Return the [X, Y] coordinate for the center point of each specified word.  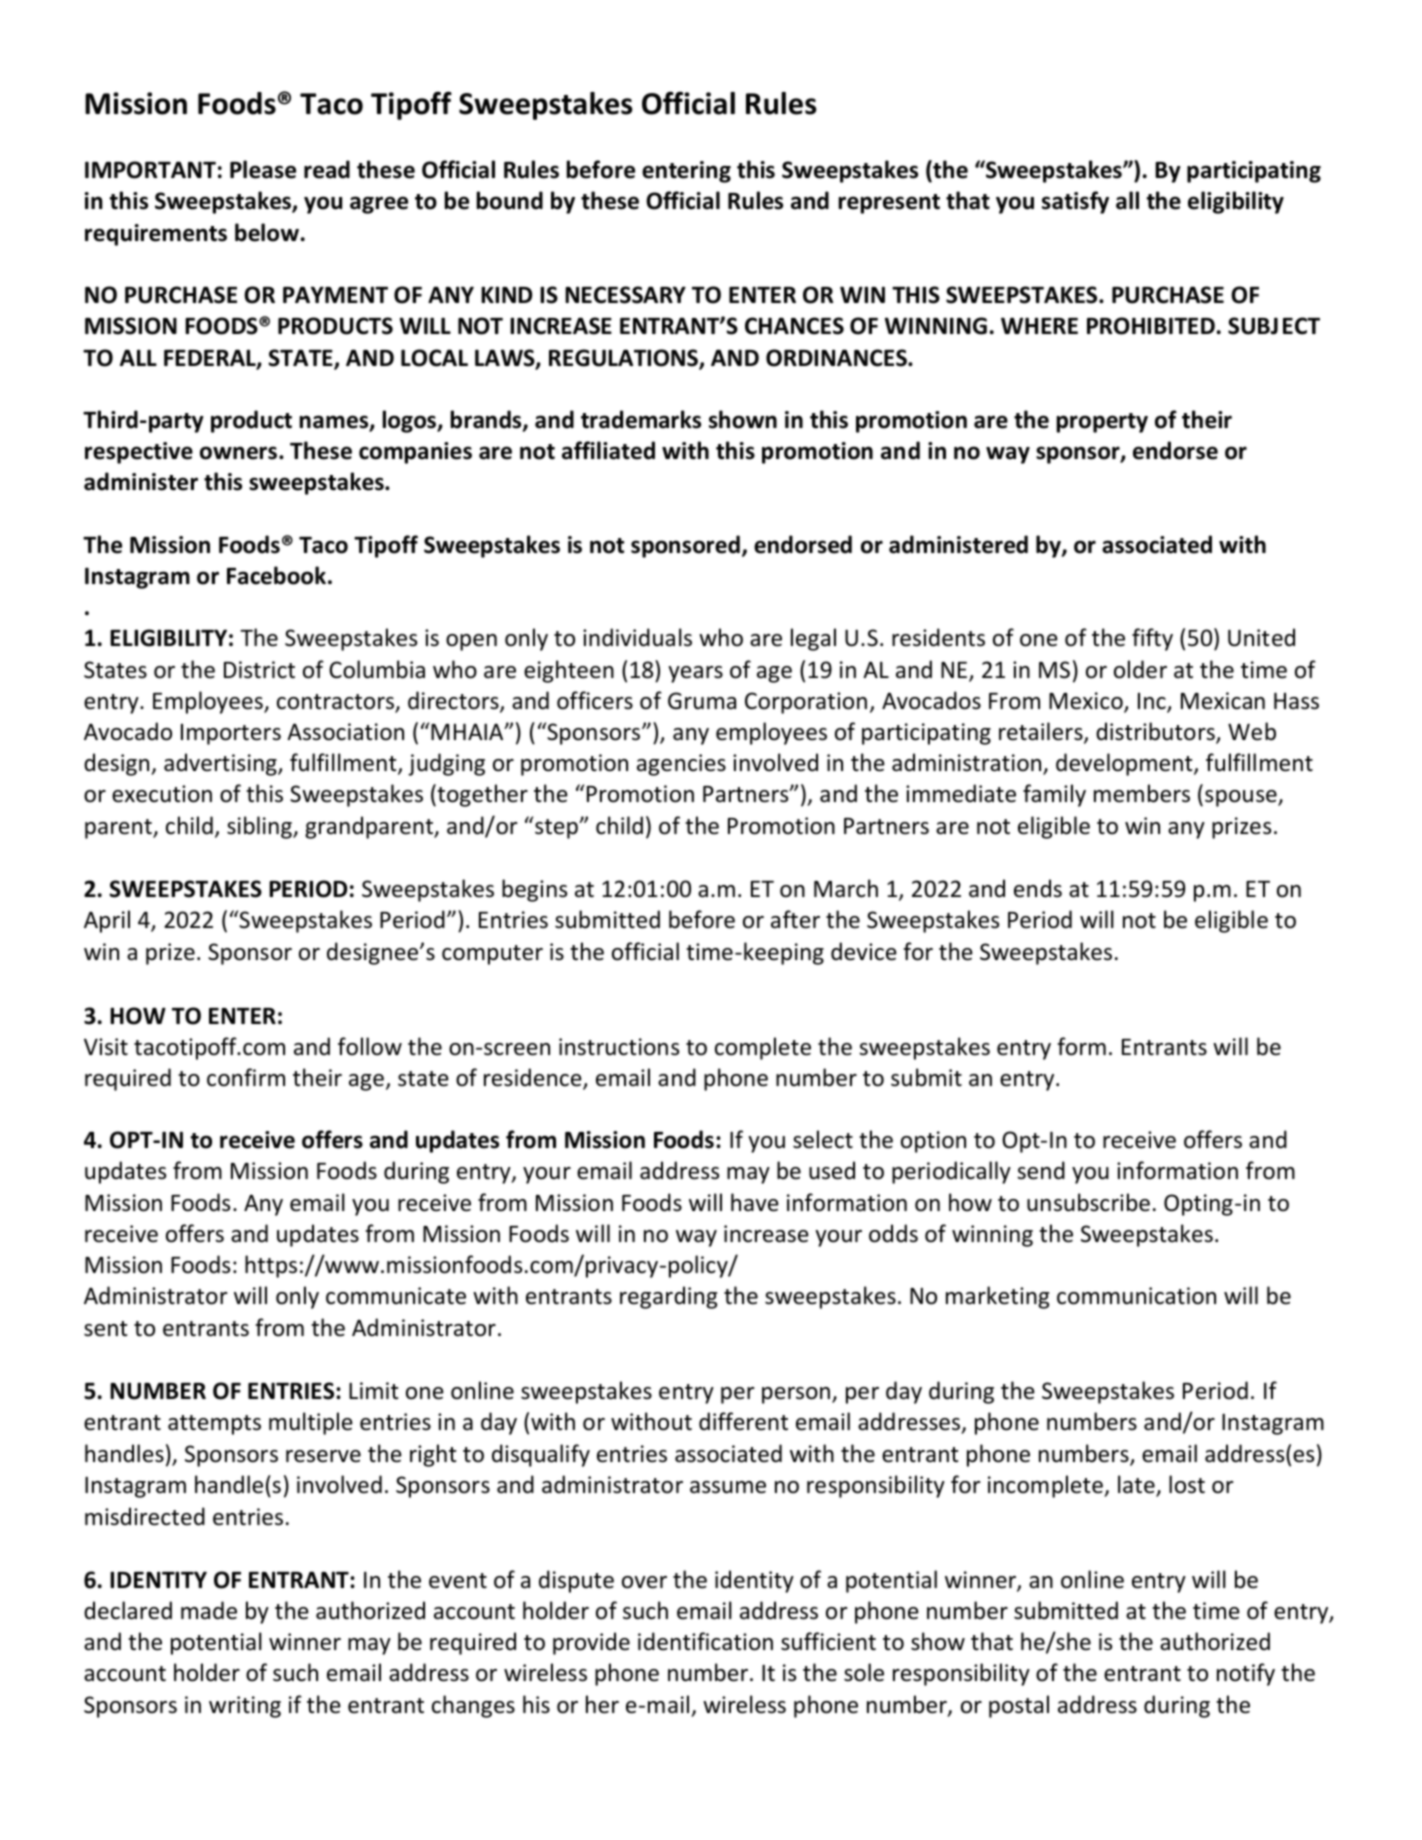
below [267, 232]
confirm [246, 1077]
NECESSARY [625, 295]
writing [245, 1707]
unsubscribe [1088, 1202]
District [259, 670]
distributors [1156, 732]
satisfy [1075, 202]
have [755, 1202]
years [695, 674]
